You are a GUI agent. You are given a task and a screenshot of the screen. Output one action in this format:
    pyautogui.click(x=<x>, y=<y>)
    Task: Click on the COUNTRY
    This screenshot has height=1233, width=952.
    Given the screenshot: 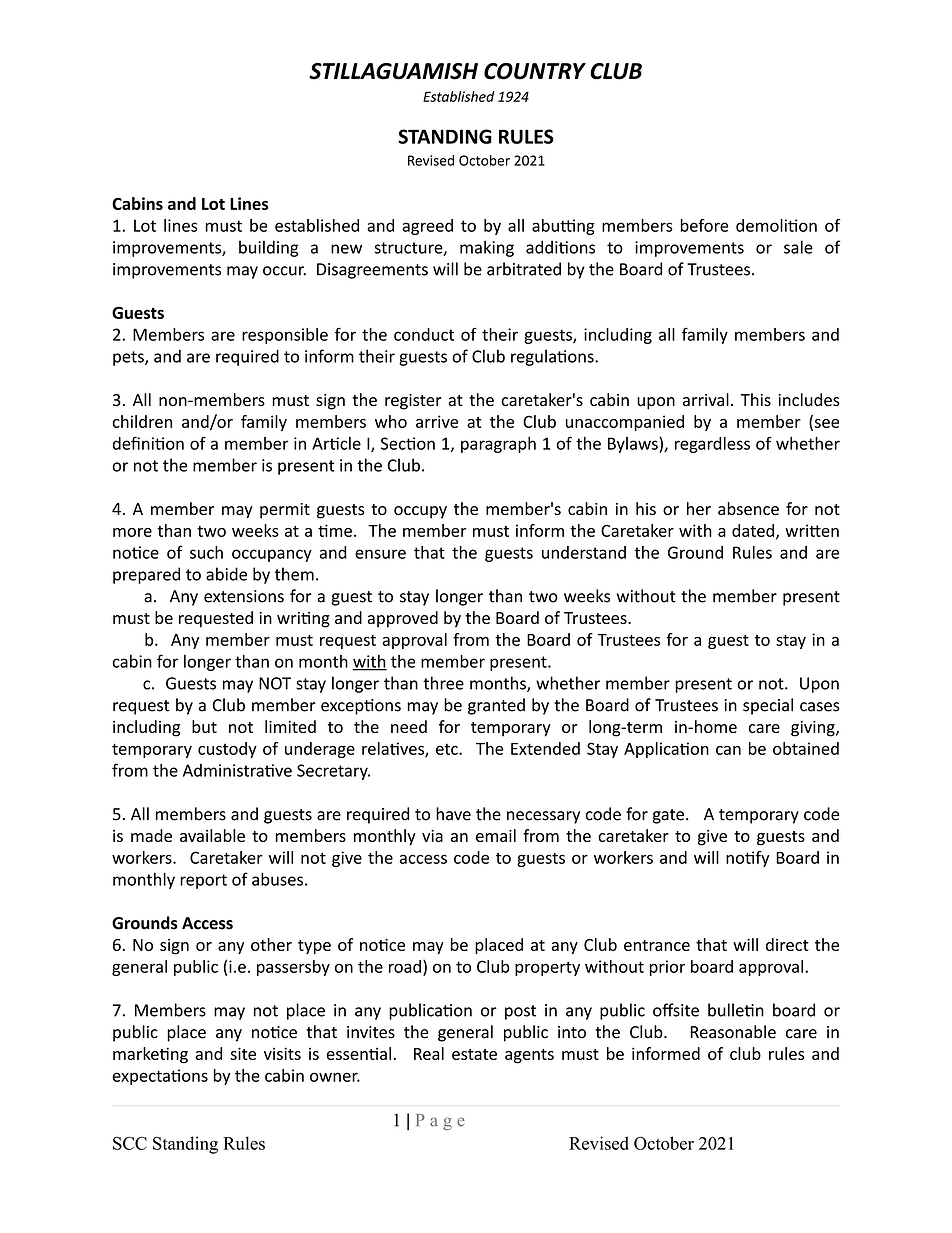 What is the action you would take?
    pyautogui.click(x=535, y=71)
